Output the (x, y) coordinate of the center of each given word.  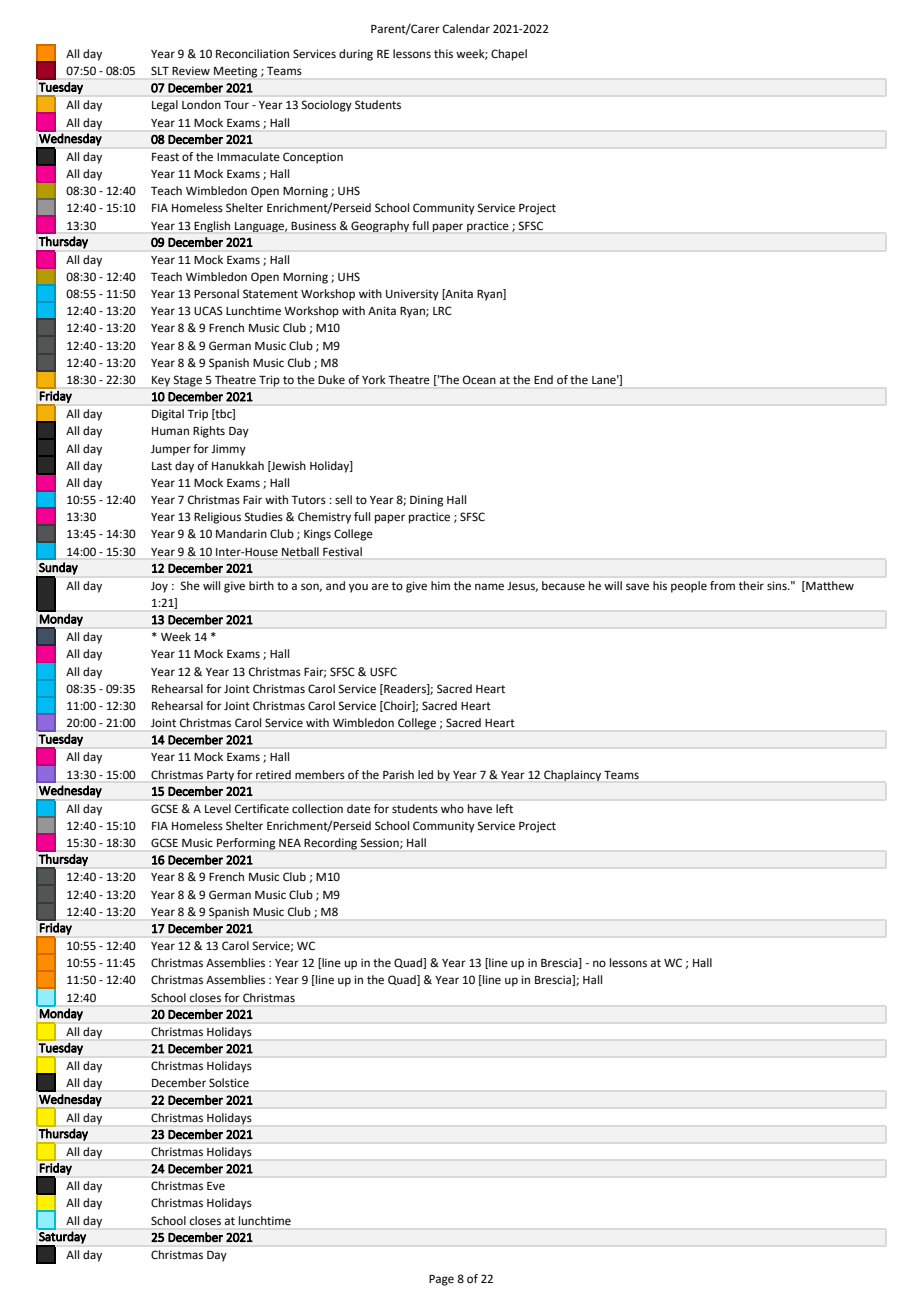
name (489, 587)
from (722, 585)
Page (441, 1280)
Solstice (229, 1082)
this (443, 54)
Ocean (479, 379)
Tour (236, 105)
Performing (246, 844)
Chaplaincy (572, 775)
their (751, 585)
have (480, 809)
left (504, 808)
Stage (188, 381)
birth (261, 585)
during (356, 55)
